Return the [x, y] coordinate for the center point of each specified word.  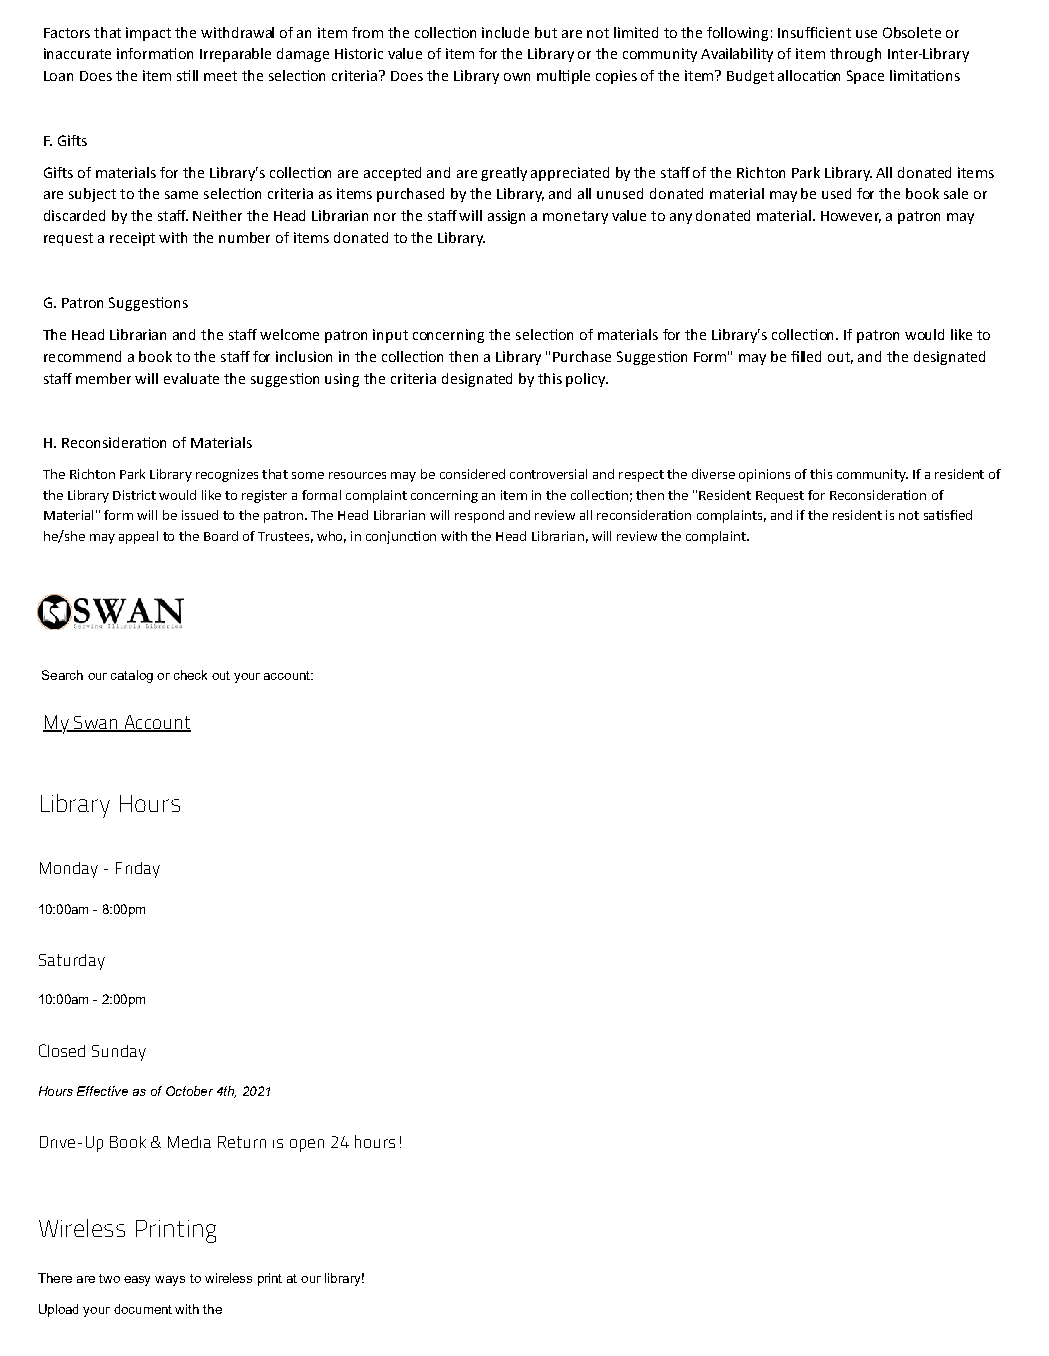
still [187, 75]
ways [170, 1281]
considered [472, 474]
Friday [138, 870]
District [134, 495]
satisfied [948, 515]
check [190, 675]
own [517, 77]
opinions [764, 475]
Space [865, 77]
